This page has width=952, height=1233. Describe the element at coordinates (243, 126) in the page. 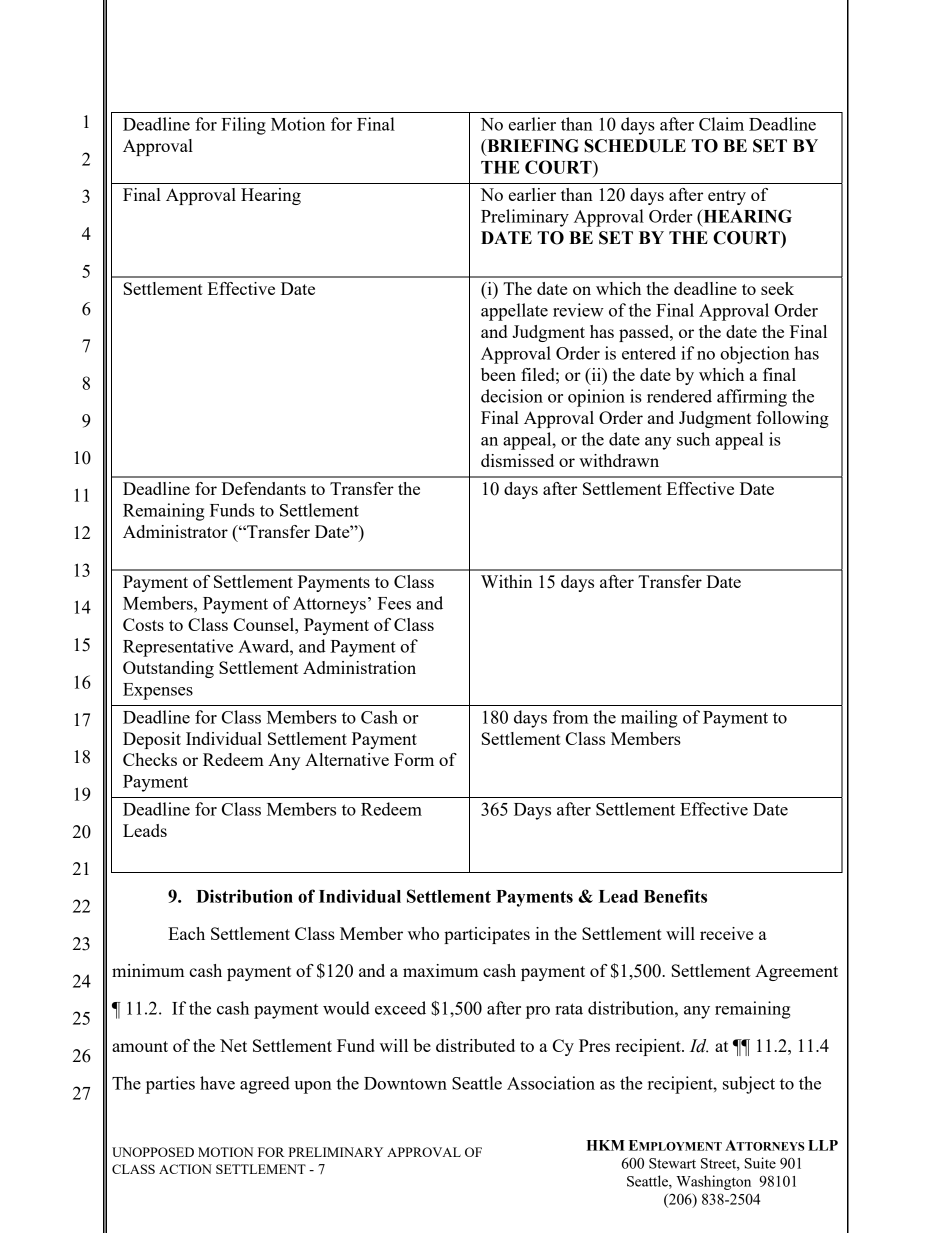

I see `Filing` at that location.
